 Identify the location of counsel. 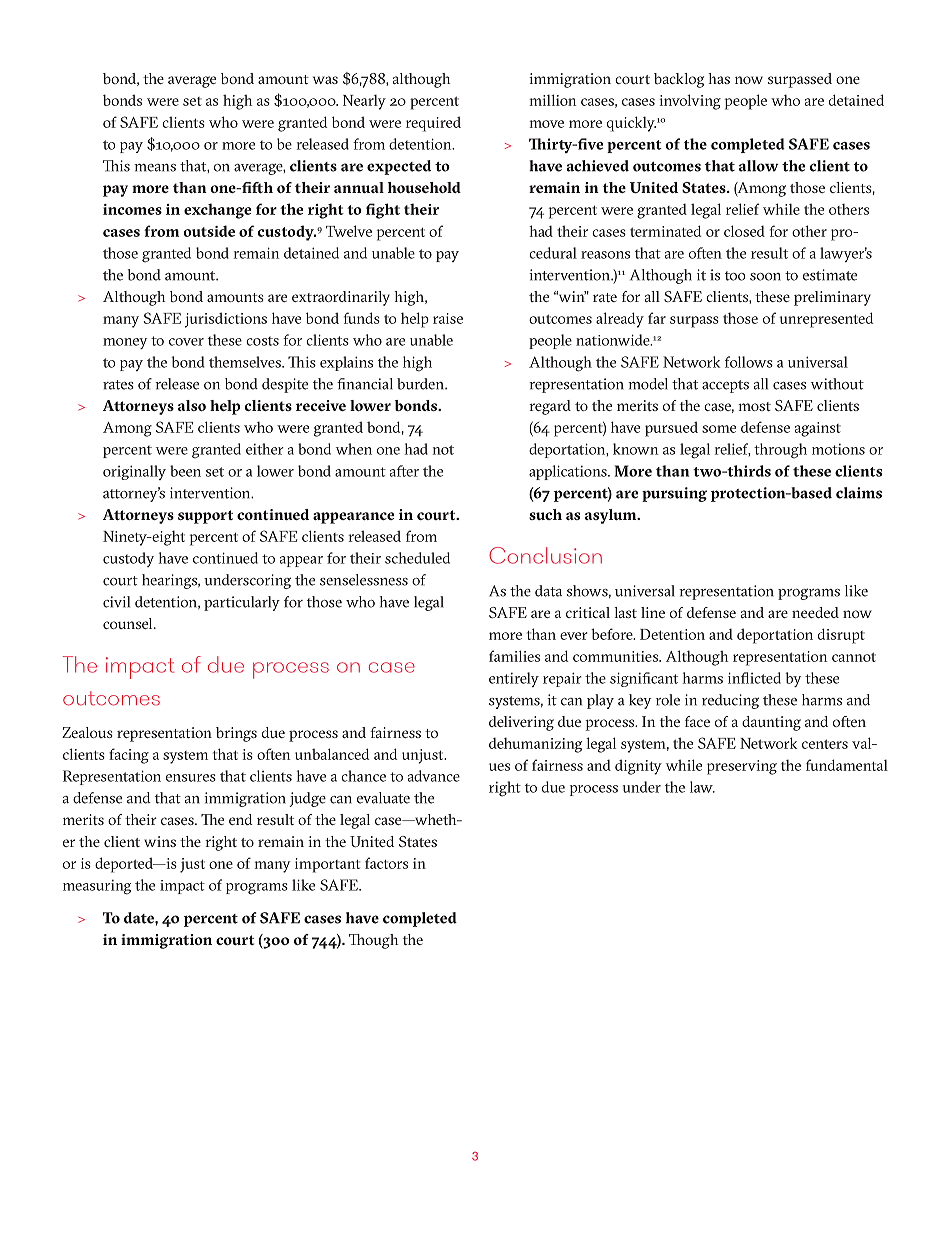
(129, 623).
